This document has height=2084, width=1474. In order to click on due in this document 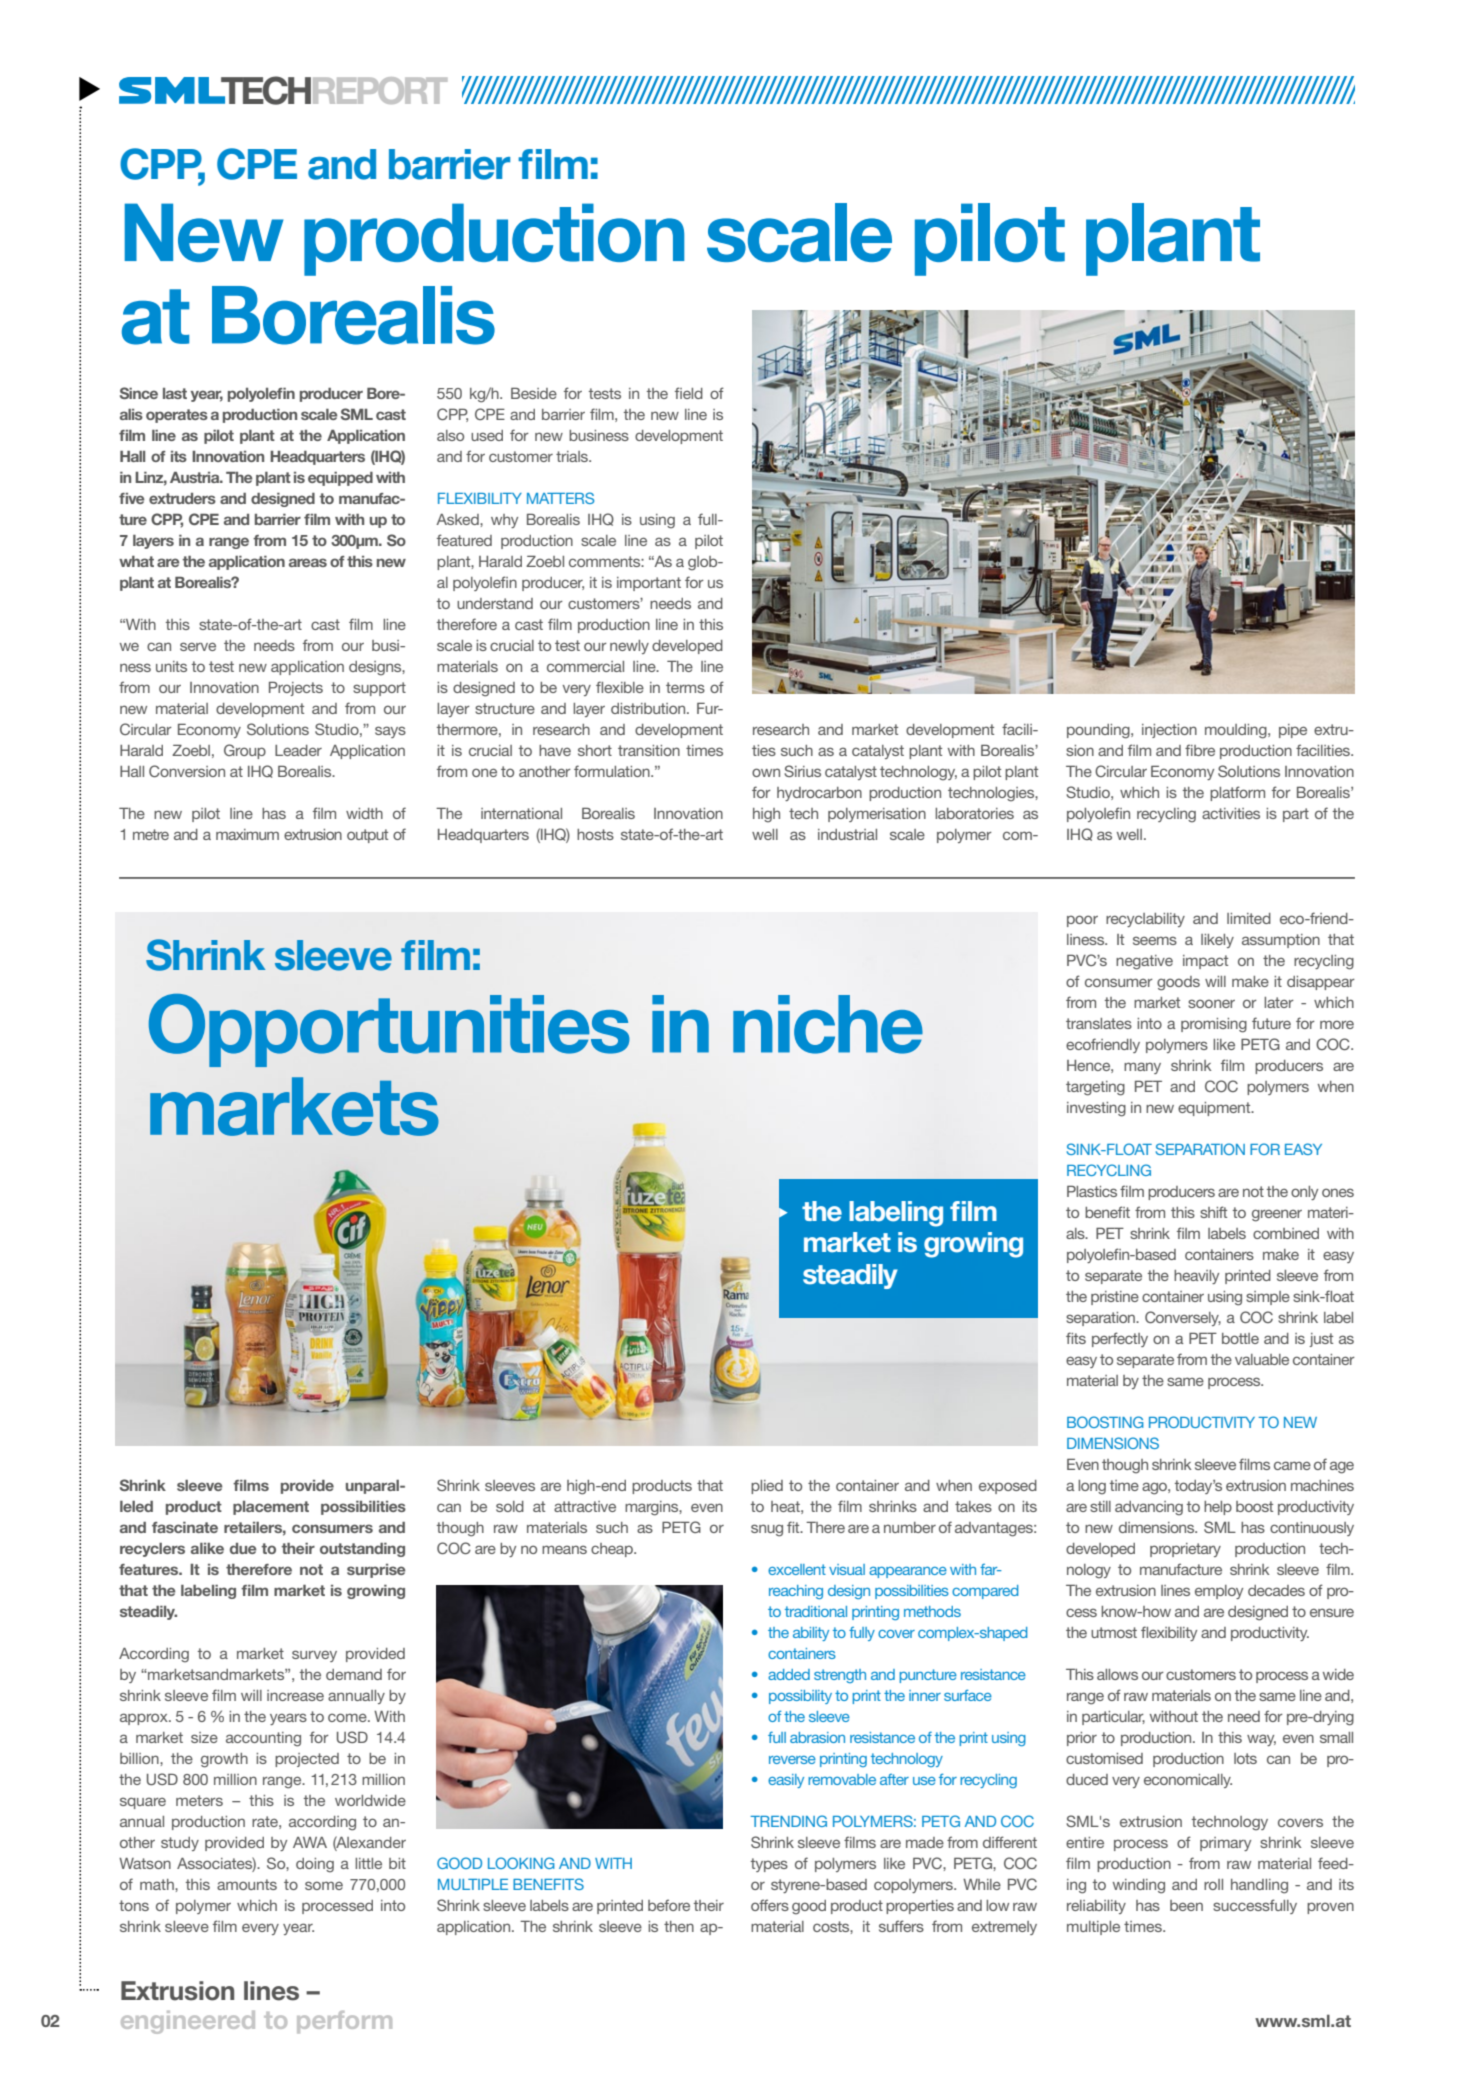, I will do `click(243, 1548)`.
